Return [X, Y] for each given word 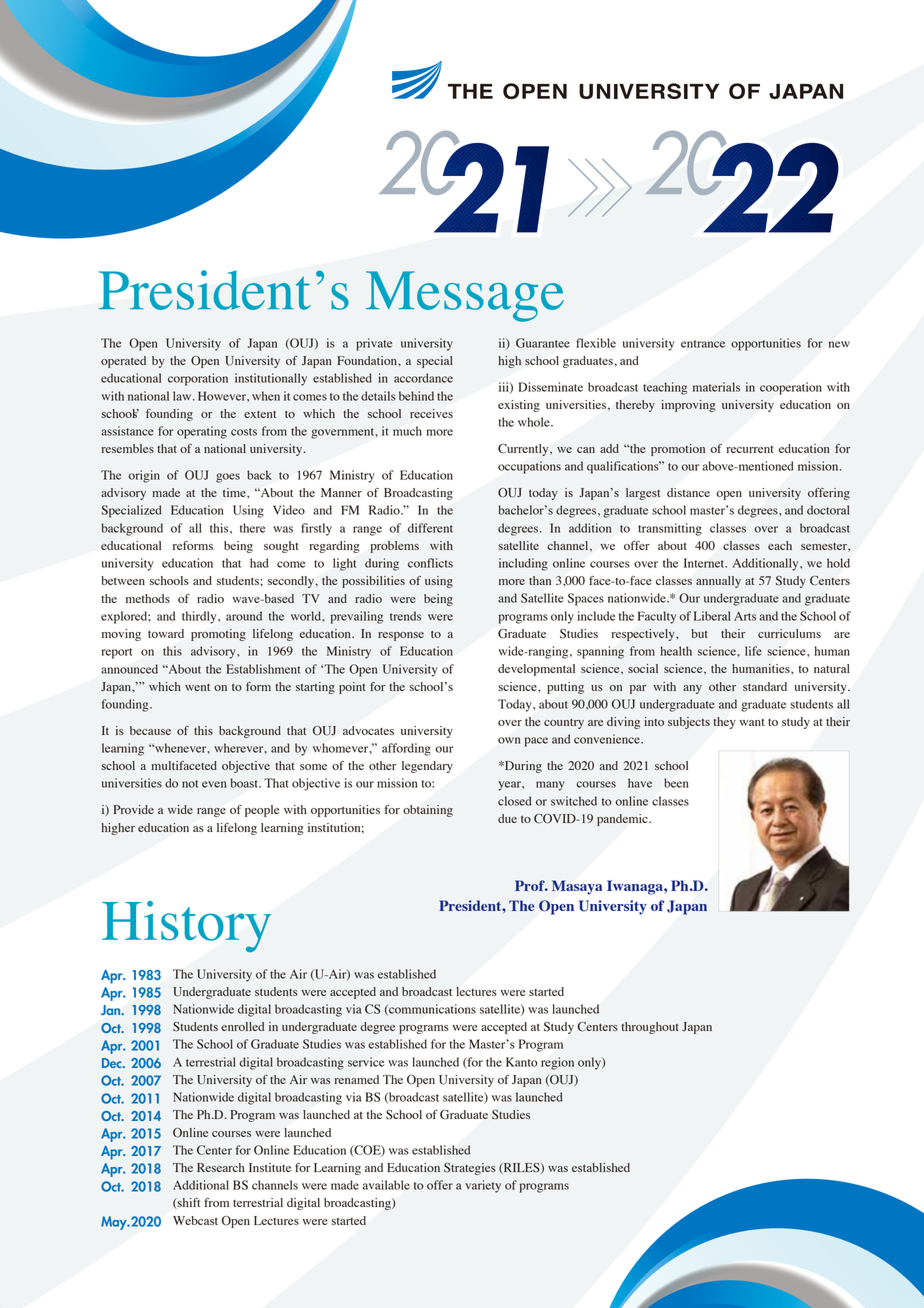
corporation [198, 379]
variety [483, 1186]
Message [465, 296]
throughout [650, 1028]
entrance [703, 344]
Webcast [195, 1220]
